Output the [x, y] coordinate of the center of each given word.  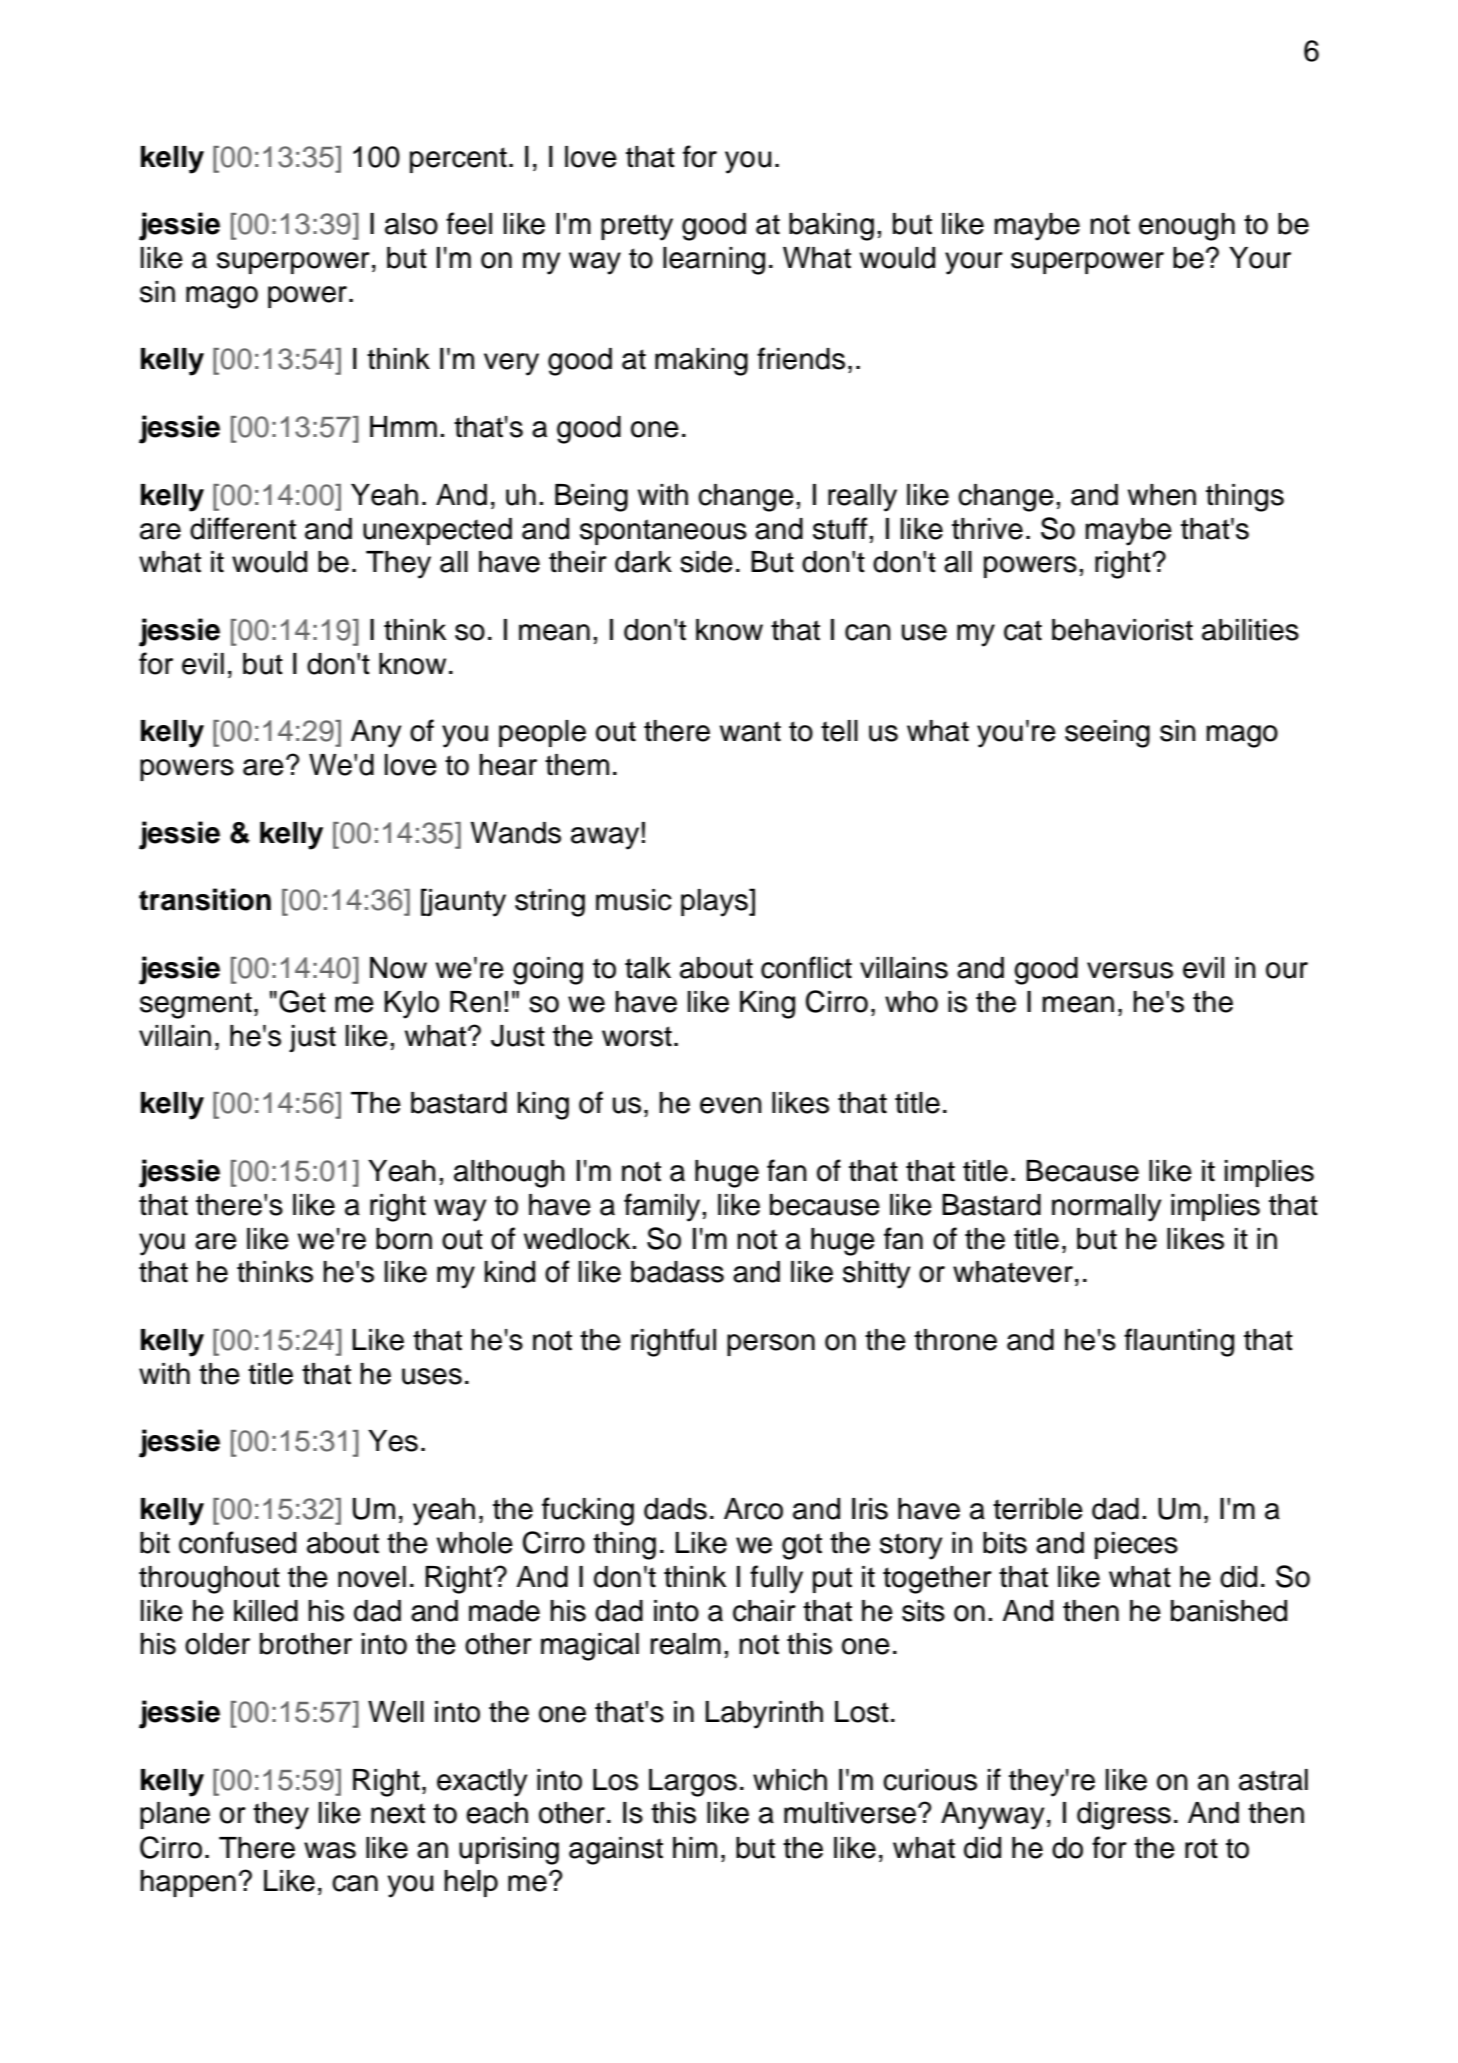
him [695, 1847]
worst [637, 1036]
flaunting [1179, 1342]
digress [1124, 1816]
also [411, 224]
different [243, 528]
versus [1130, 970]
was [330, 1850]
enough [1187, 227]
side [706, 562]
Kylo [411, 1005]
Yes [393, 1441]
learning [714, 261]
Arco [753, 1509]
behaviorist [1122, 630]
